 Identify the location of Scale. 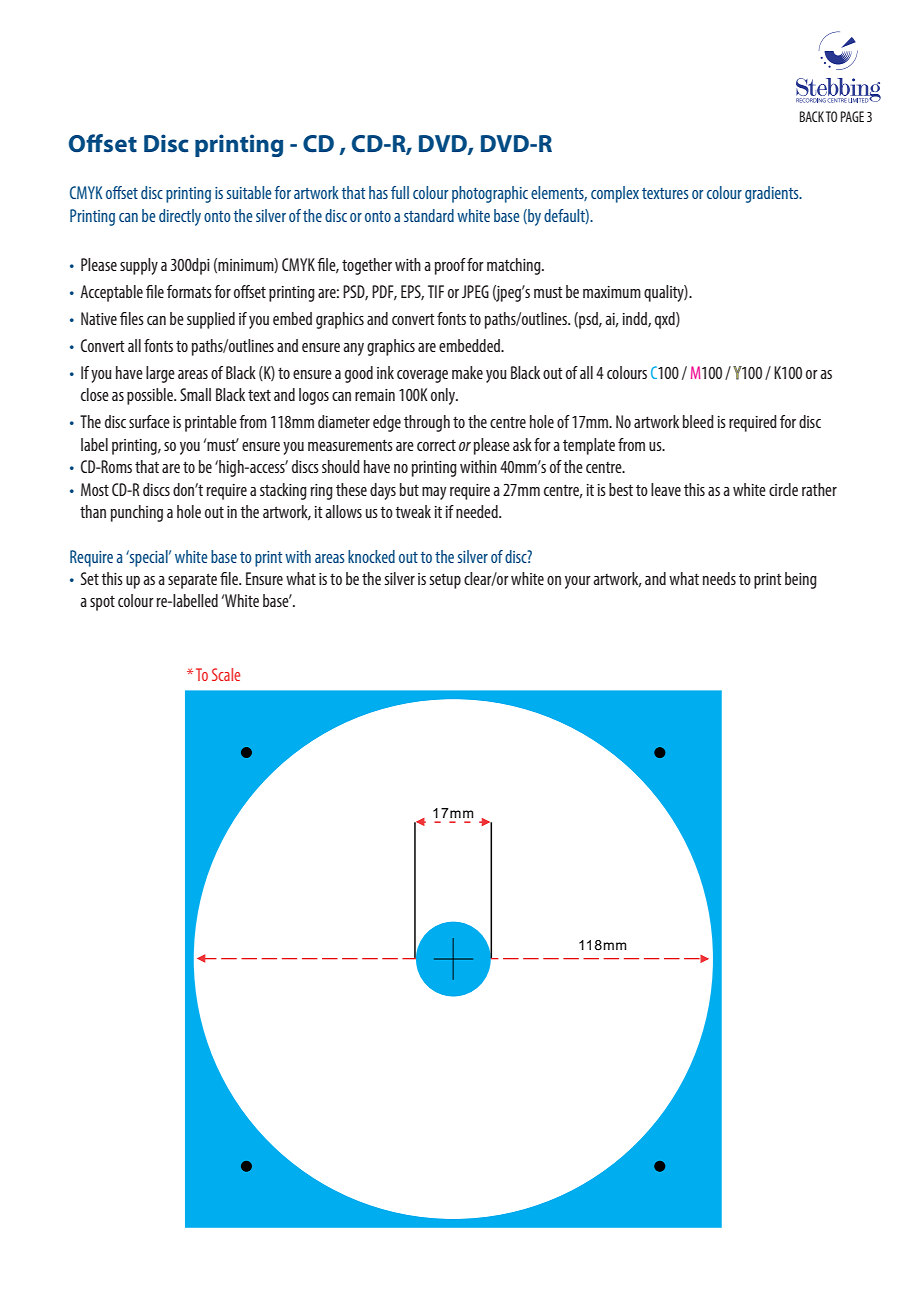
(226, 674).
